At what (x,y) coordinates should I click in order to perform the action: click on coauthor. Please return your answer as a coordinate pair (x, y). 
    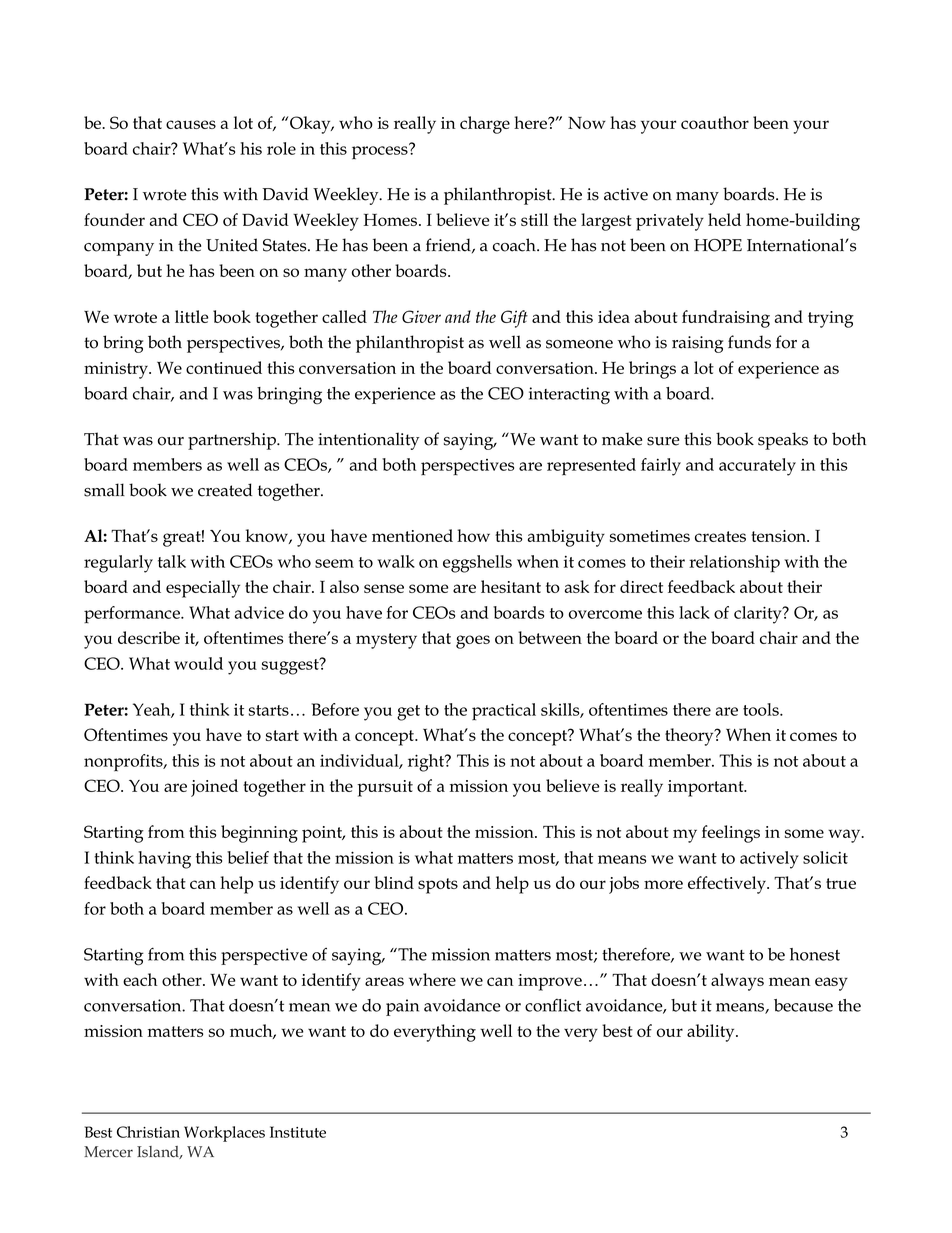
    Looking at the image, I should click on (715, 122).
